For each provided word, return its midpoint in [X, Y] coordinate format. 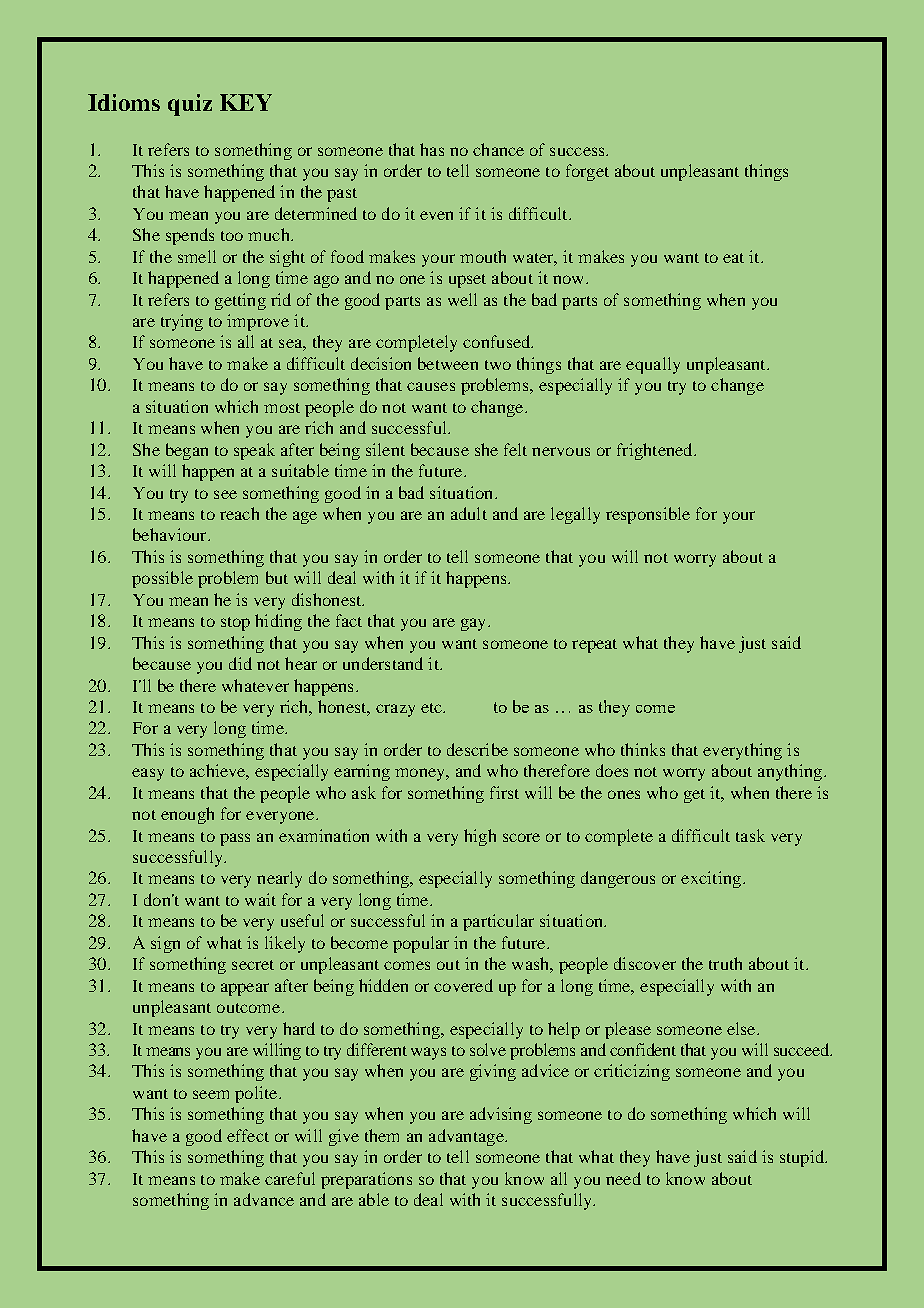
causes [431, 386]
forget [587, 172]
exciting [711, 879]
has [432, 149]
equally [653, 365]
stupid [803, 1158]
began [187, 451]
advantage [467, 1137]
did [240, 663]
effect [248, 1135]
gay [475, 624]
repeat [594, 646]
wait [260, 899]
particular [498, 922]
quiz [190, 105]
